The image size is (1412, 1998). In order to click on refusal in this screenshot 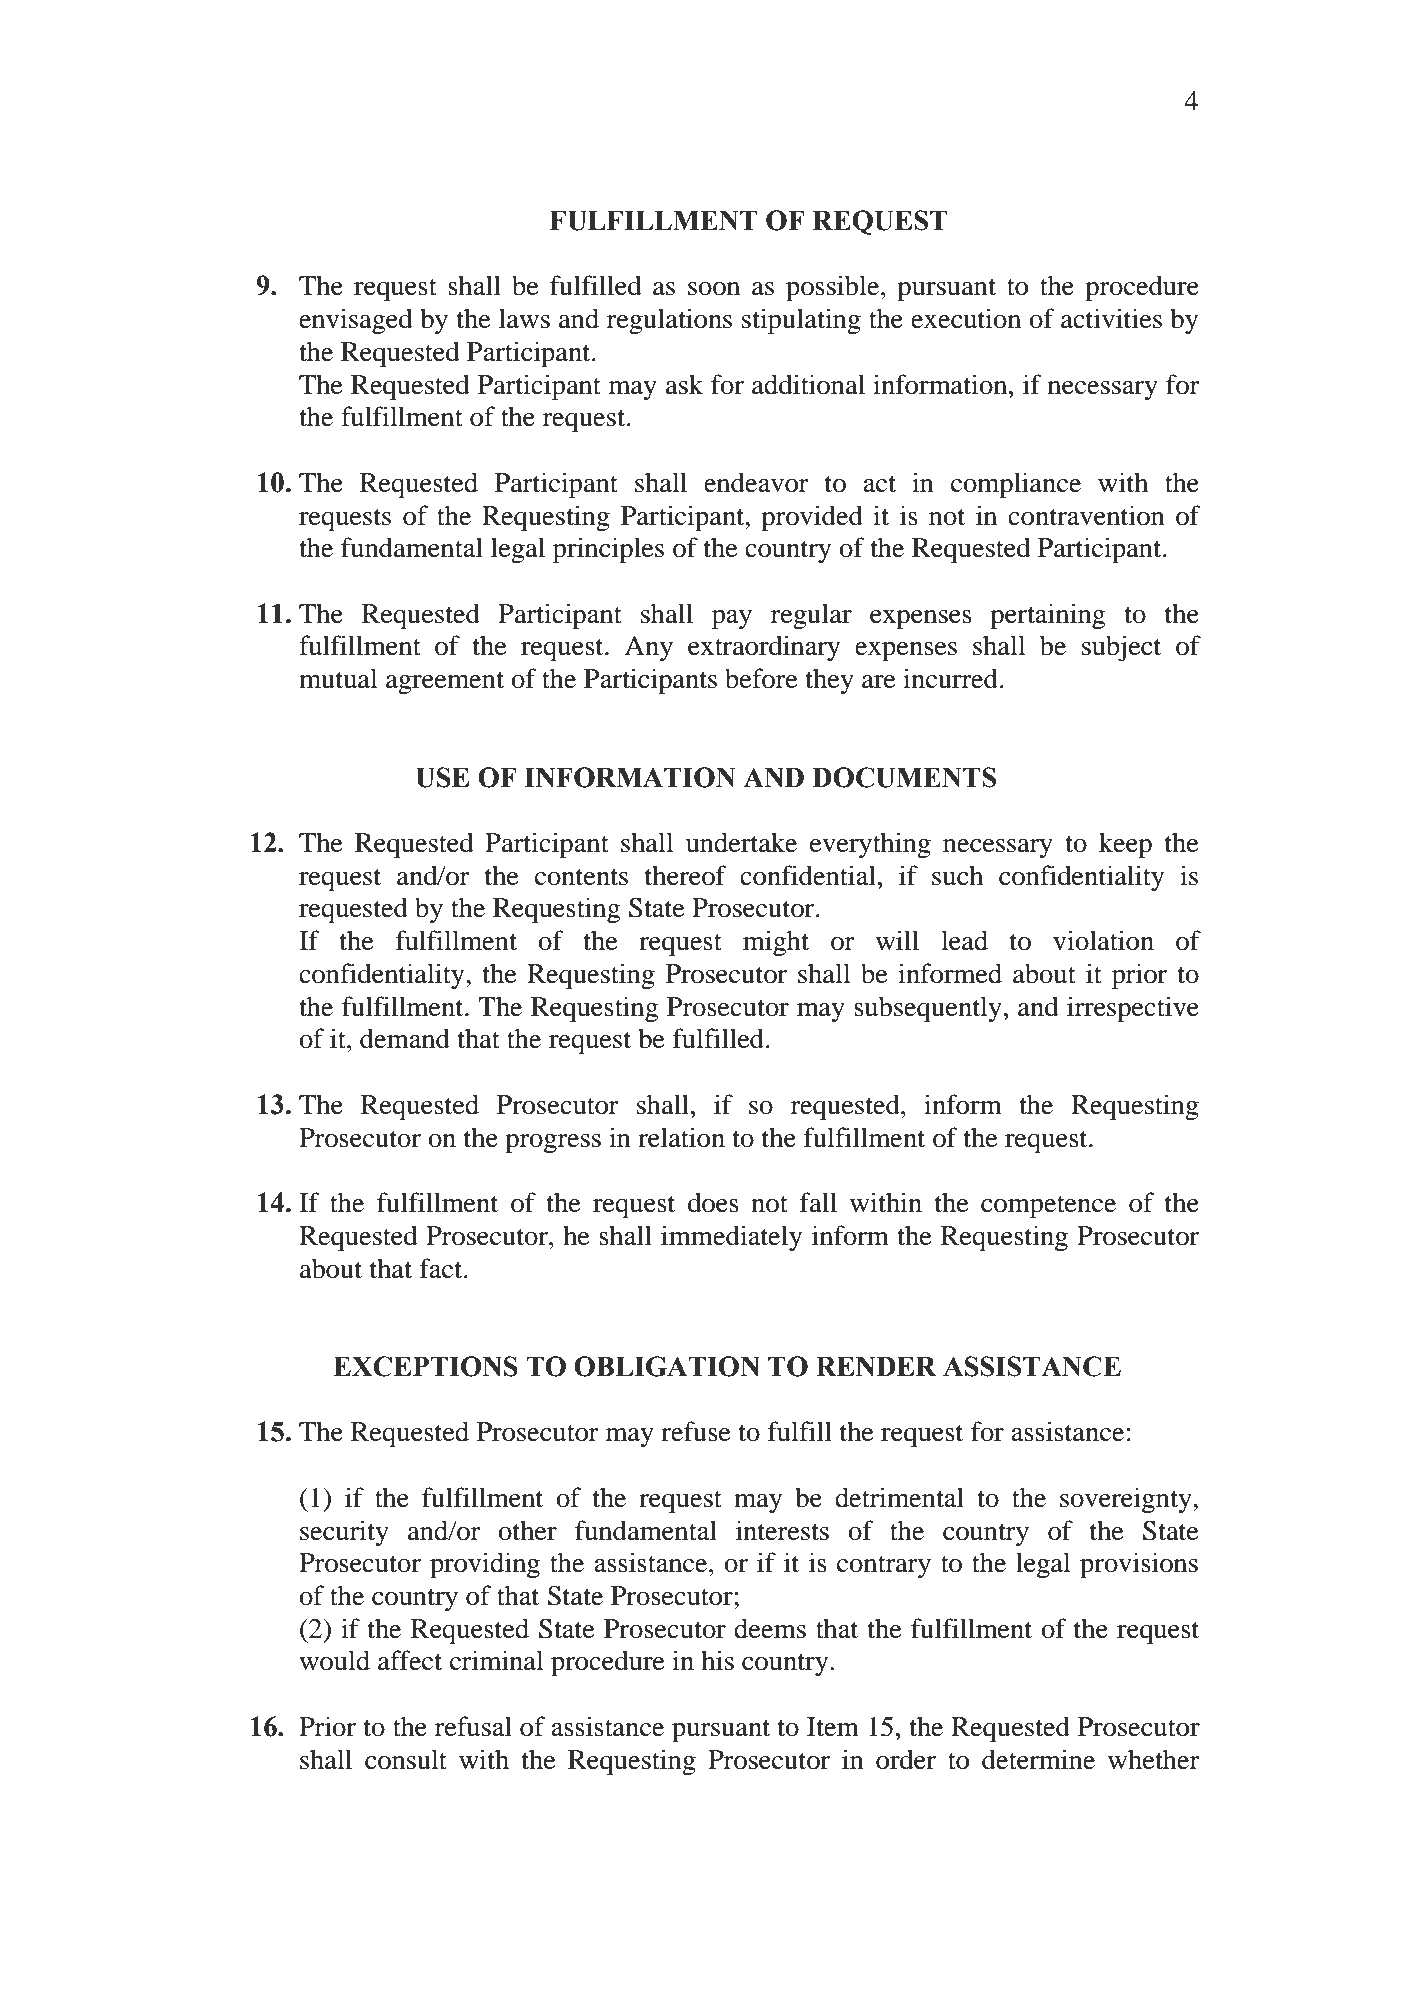, I will do `click(473, 1726)`.
